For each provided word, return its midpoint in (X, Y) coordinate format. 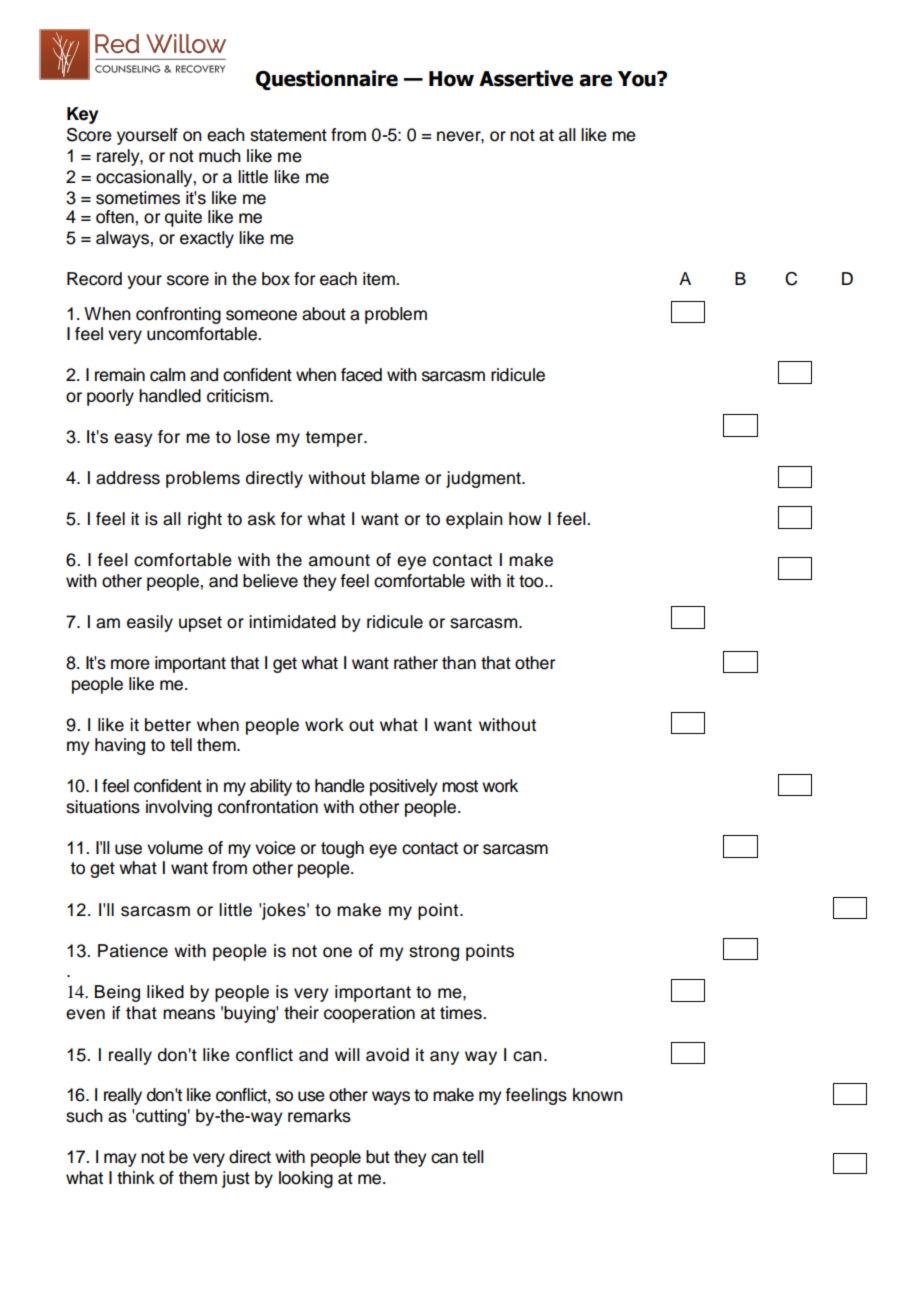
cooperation (369, 1014)
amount (339, 560)
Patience (133, 951)
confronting (178, 315)
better (168, 725)
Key (82, 115)
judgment (484, 479)
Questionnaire (327, 80)
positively (404, 787)
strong (434, 953)
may (120, 1160)
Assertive (526, 78)
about (324, 314)
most (460, 786)
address (128, 478)
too (532, 581)
